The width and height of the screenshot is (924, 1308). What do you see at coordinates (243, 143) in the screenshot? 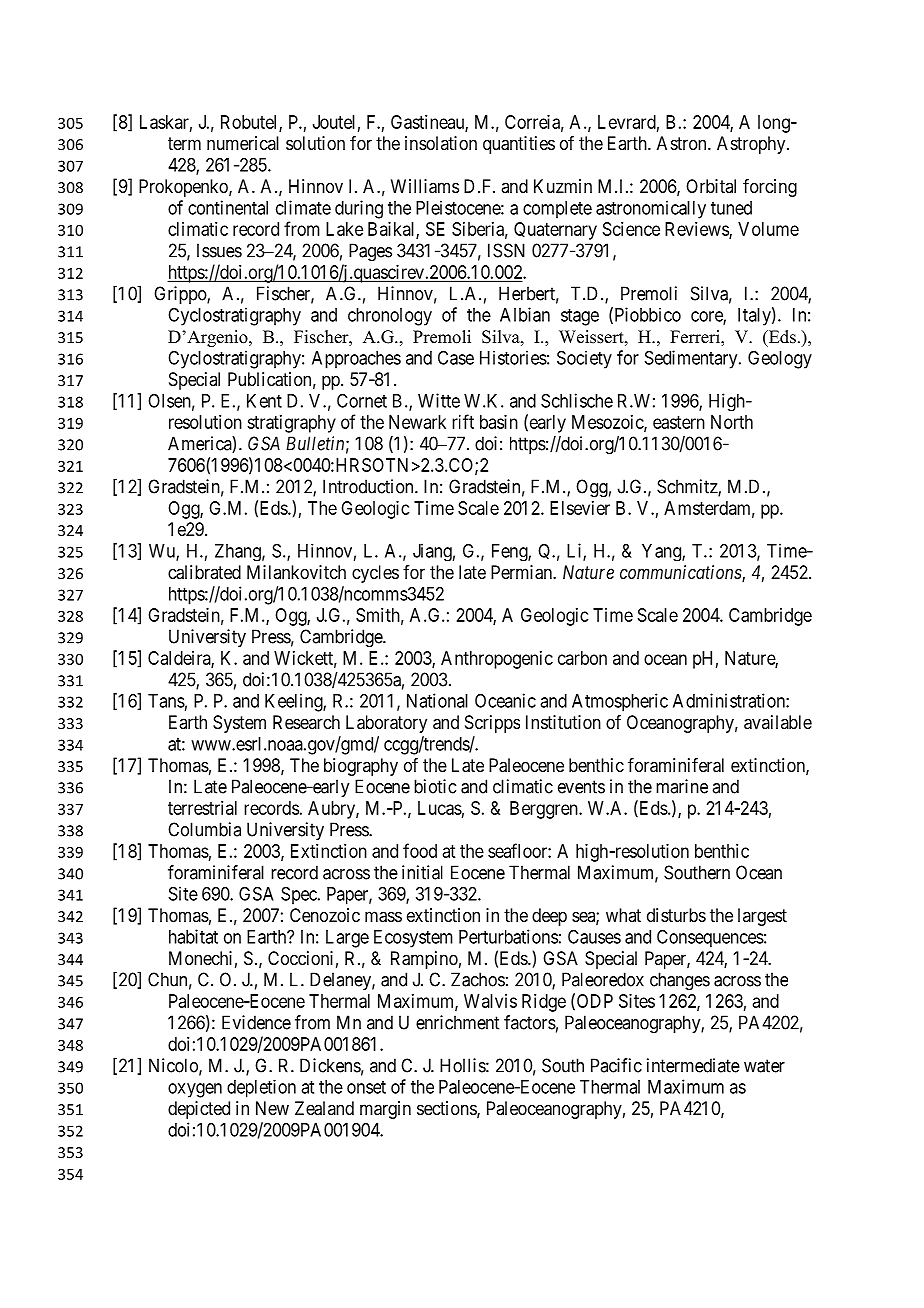
I see `numerical` at bounding box center [243, 143].
